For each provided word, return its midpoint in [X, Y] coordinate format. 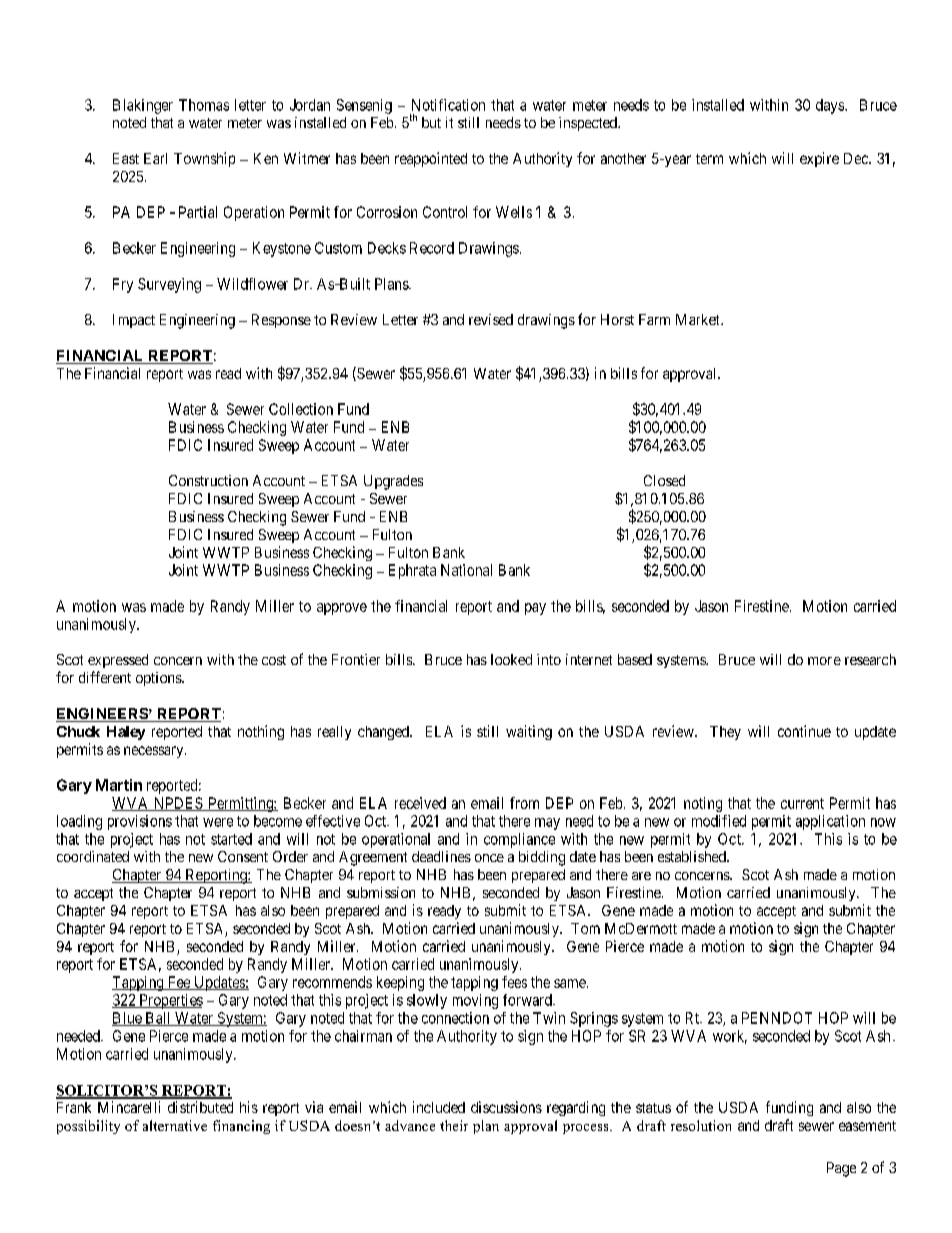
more [824, 661]
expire [819, 159]
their [454, 1125]
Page [841, 1169]
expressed [118, 661]
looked [511, 659]
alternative [175, 1125]
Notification [448, 105]
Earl [155, 158]
